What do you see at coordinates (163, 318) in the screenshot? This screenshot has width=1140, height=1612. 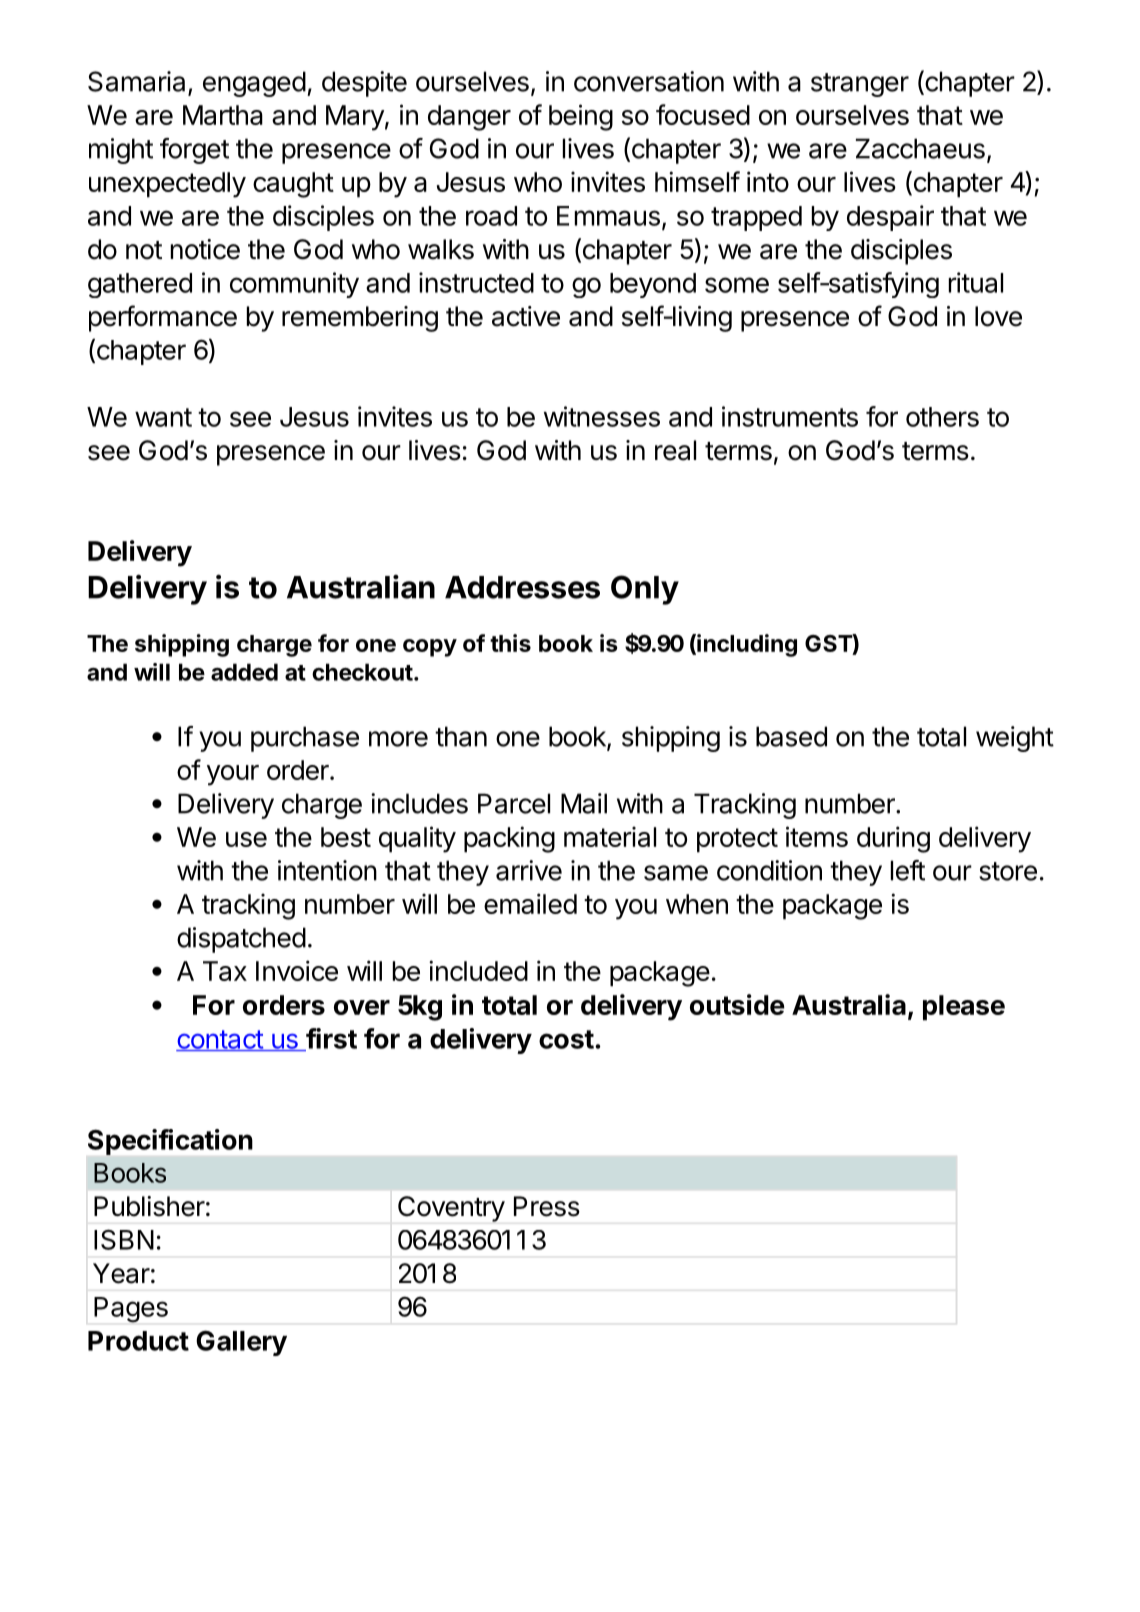 I see `performance` at bounding box center [163, 318].
